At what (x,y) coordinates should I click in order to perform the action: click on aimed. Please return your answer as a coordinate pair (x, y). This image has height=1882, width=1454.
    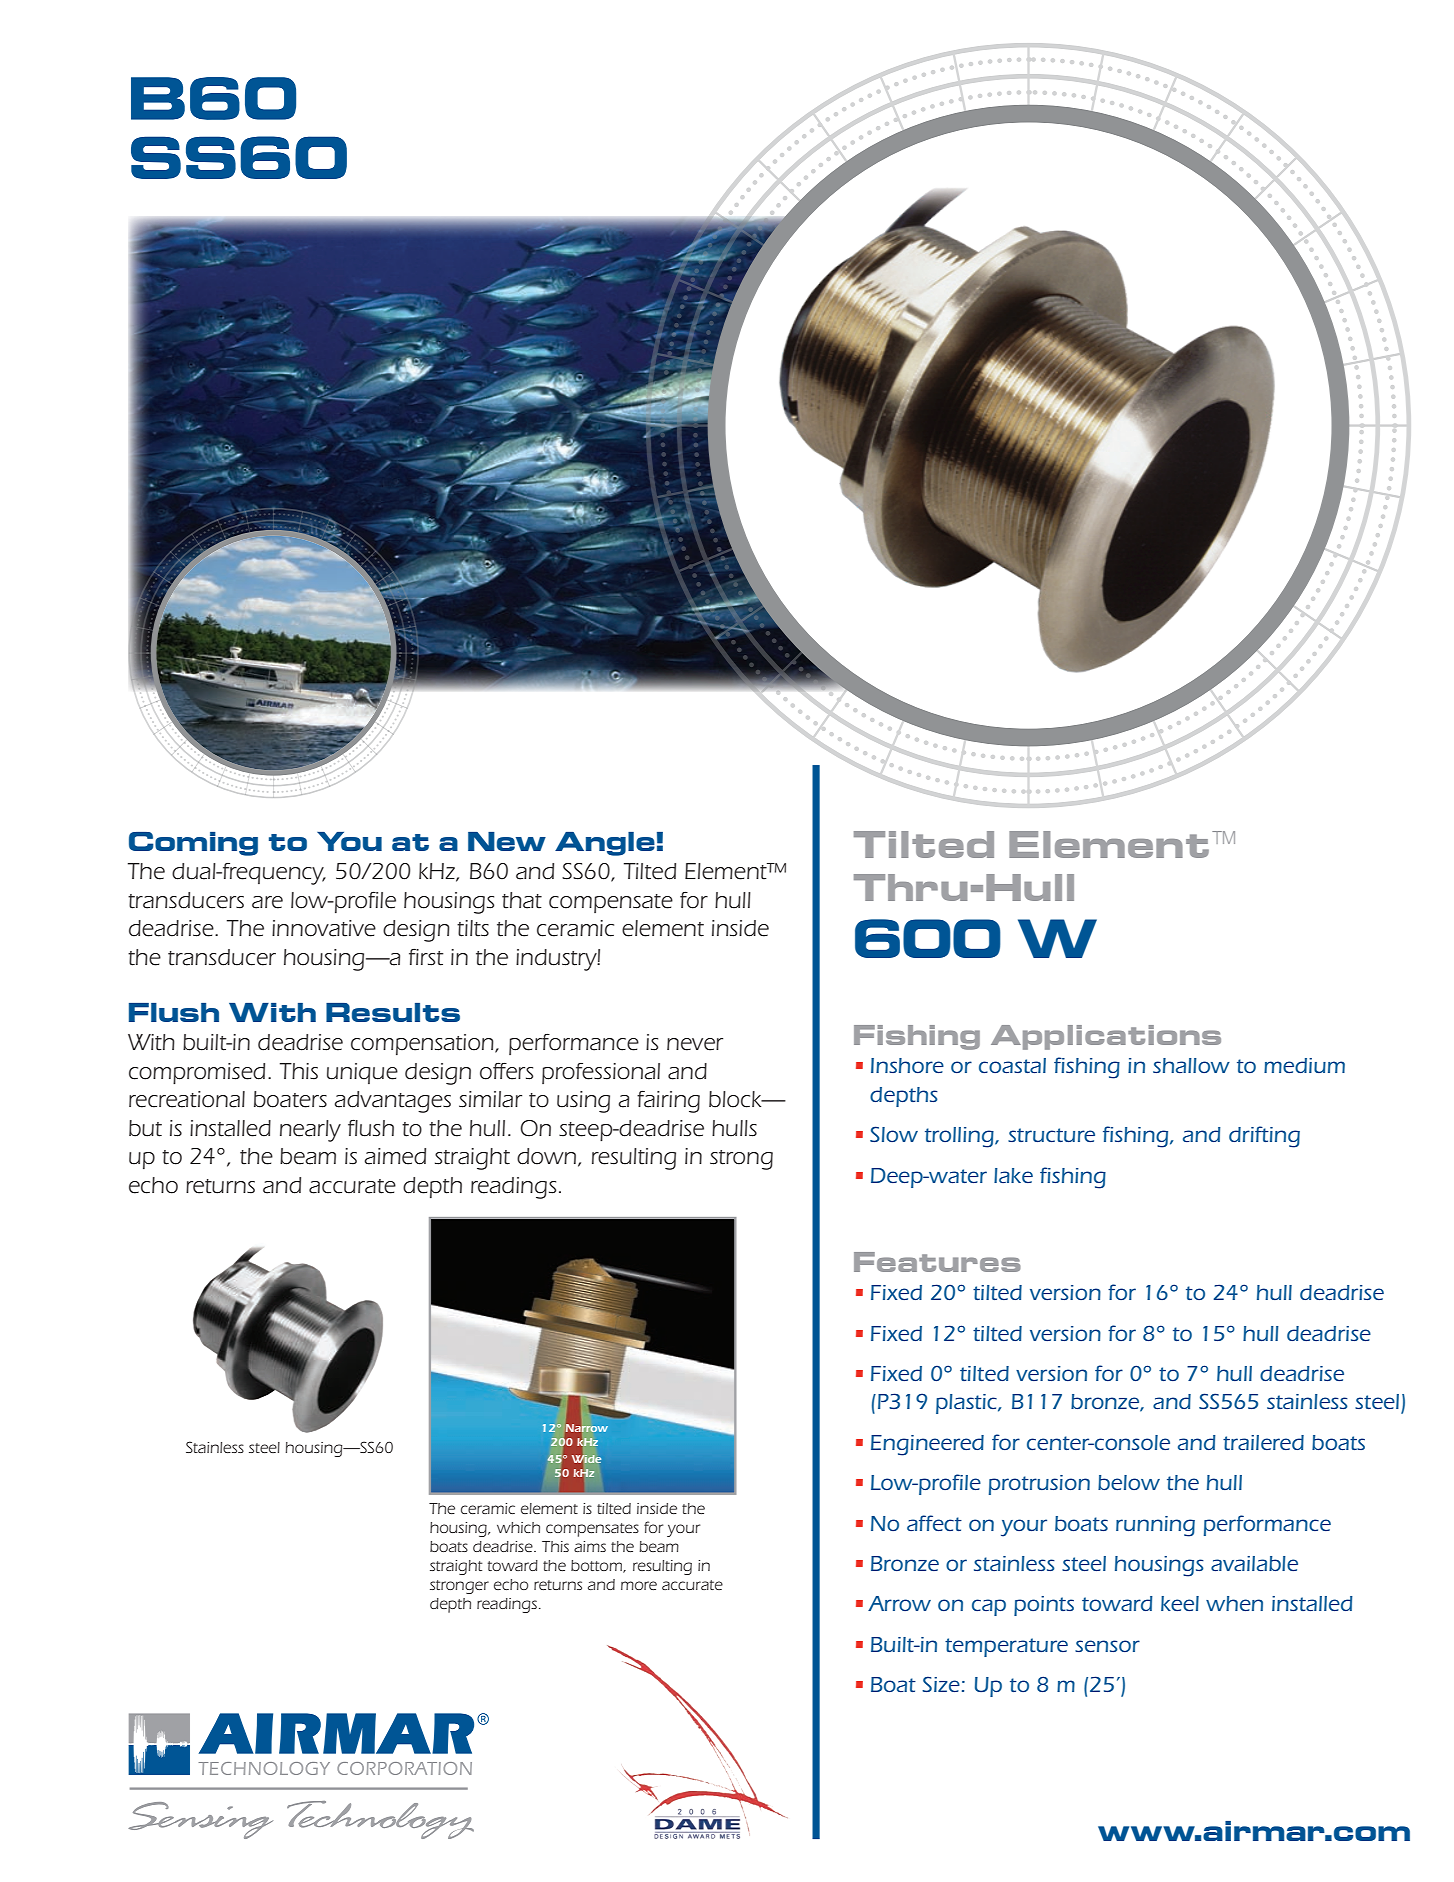
    Looking at the image, I should click on (395, 1156).
